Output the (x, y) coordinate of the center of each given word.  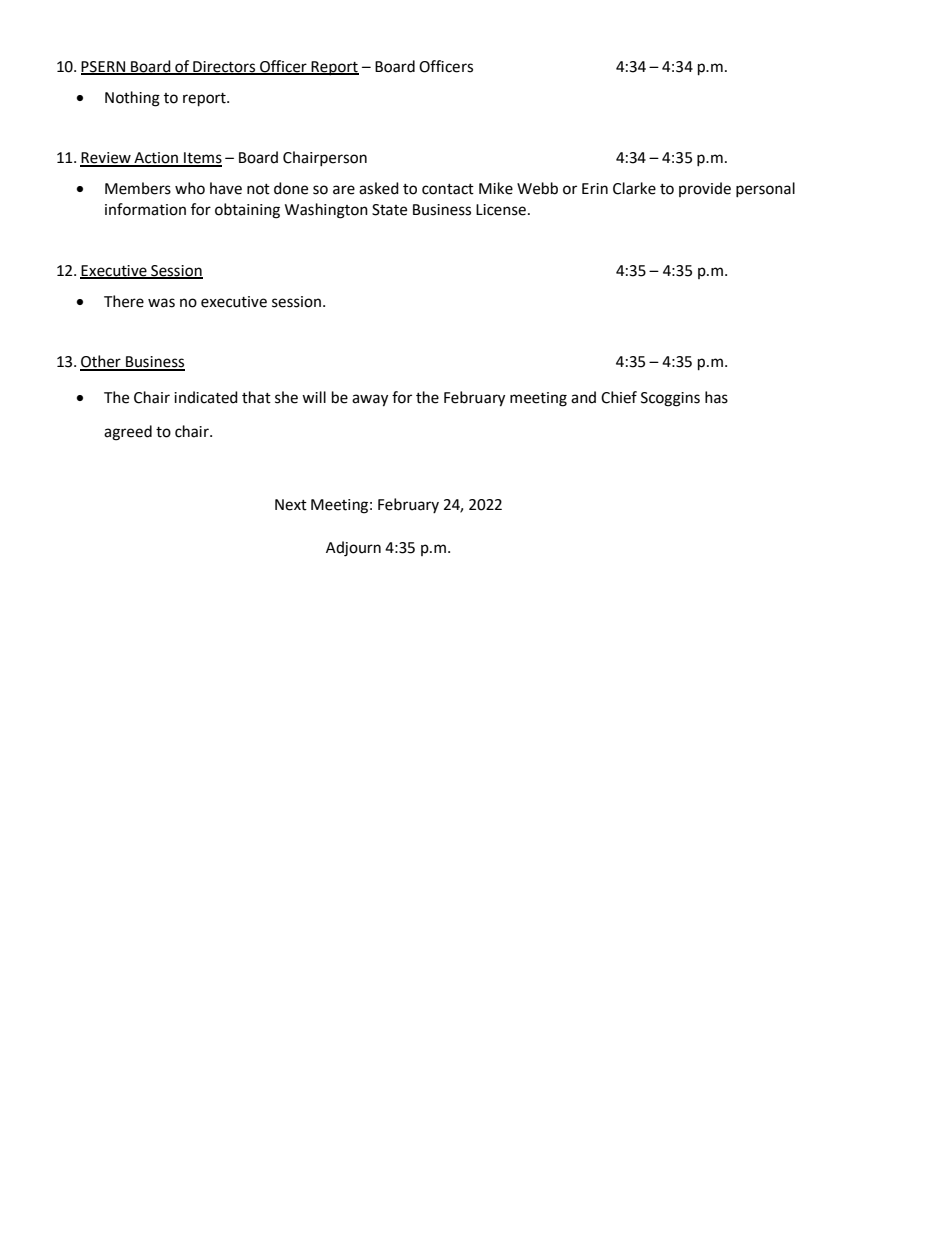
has (716, 397)
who (190, 188)
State (389, 210)
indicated (206, 397)
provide (705, 189)
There (124, 301)
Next (291, 505)
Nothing (132, 99)
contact (448, 189)
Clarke (634, 188)
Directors (224, 67)
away (370, 400)
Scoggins (670, 399)
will (314, 397)
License (501, 210)
